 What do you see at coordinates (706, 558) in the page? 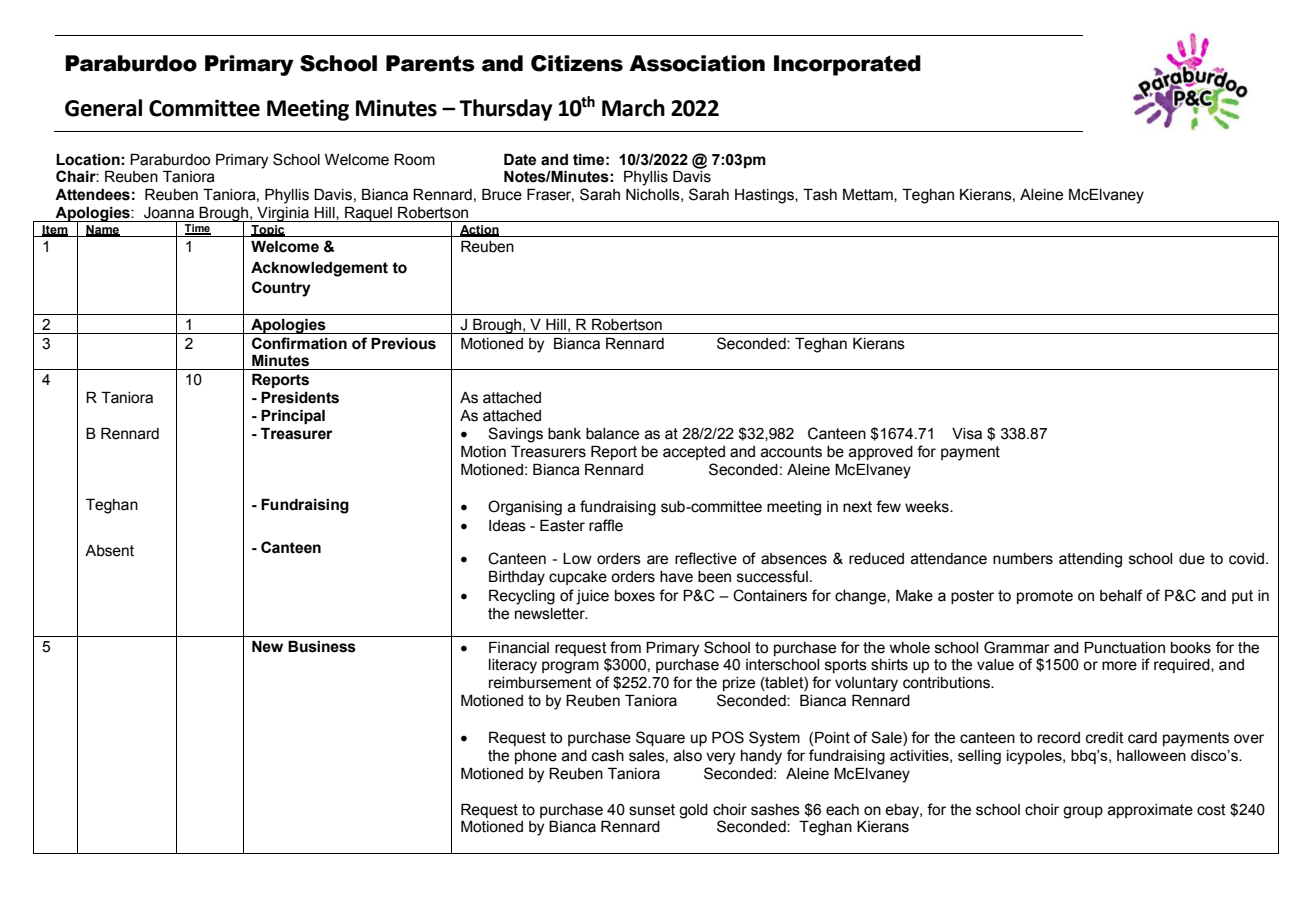
I see `reflective` at bounding box center [706, 558].
